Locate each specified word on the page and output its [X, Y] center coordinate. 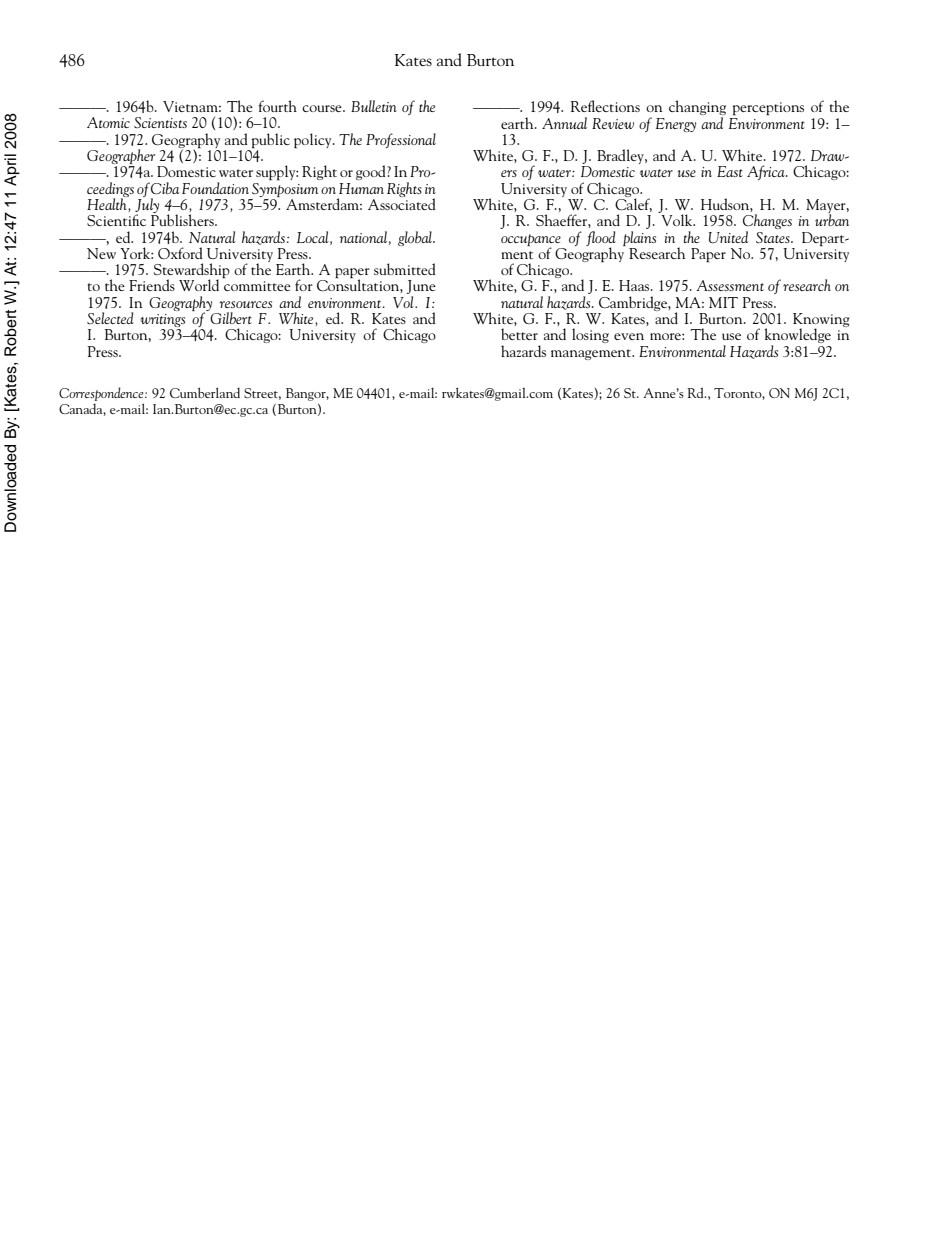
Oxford [180, 253]
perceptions [768, 109]
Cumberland [205, 392]
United [728, 237]
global [416, 238]
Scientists [160, 122]
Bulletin [374, 106]
